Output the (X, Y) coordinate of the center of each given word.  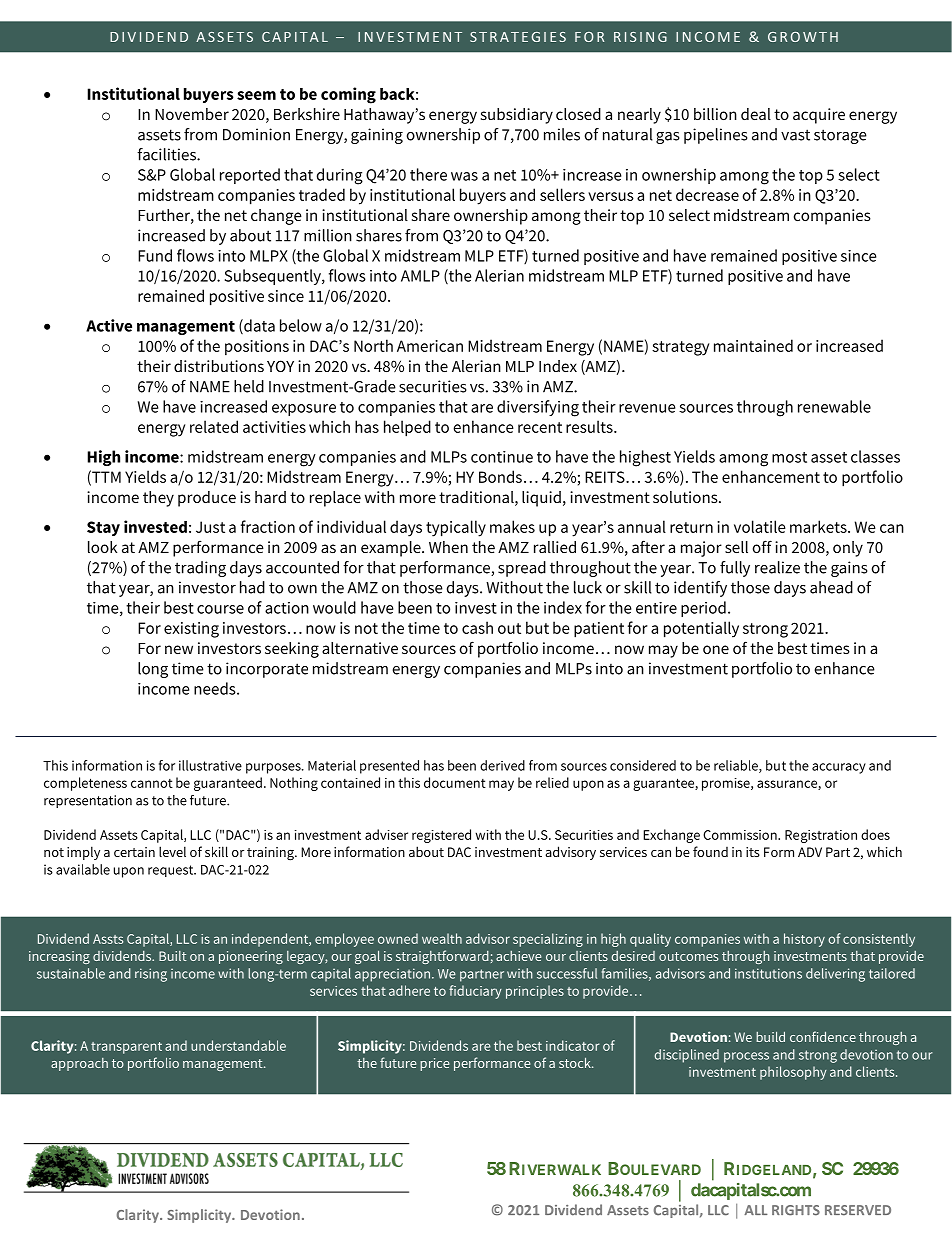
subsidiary (517, 116)
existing (191, 630)
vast (795, 135)
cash (477, 627)
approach (79, 1064)
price (434, 1064)
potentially (701, 629)
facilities (167, 154)
